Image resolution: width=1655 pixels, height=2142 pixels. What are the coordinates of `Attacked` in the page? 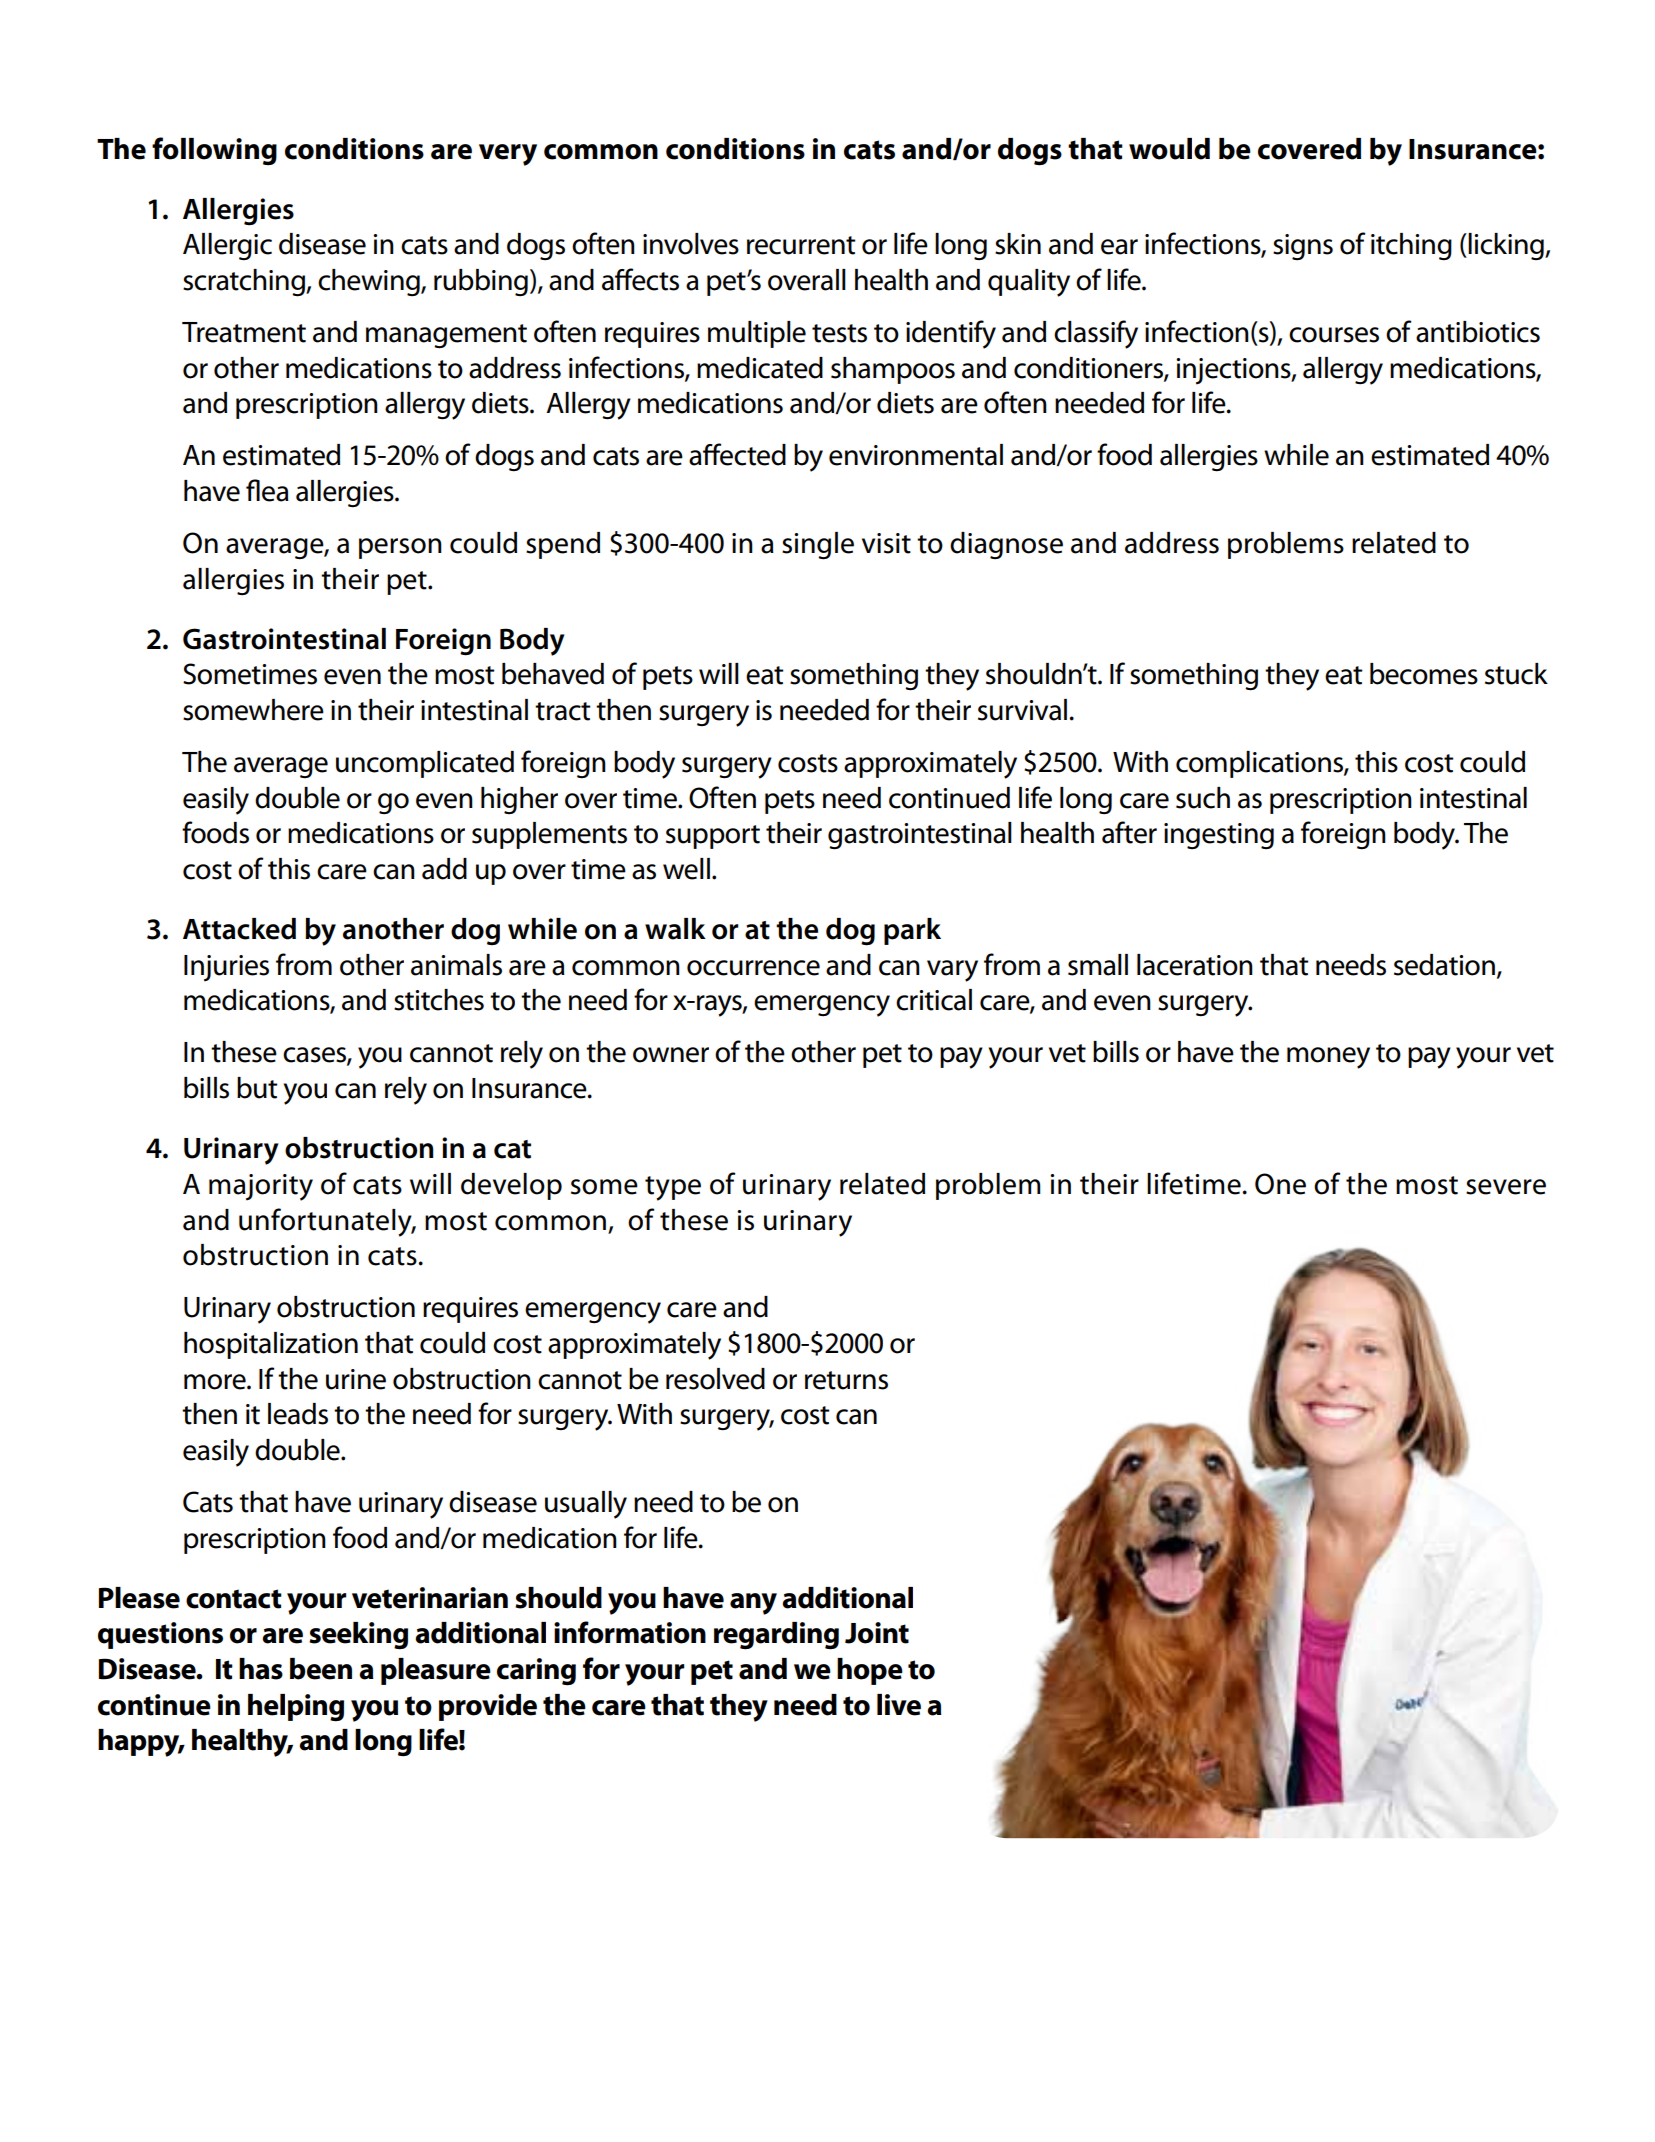 It's located at (239, 929).
